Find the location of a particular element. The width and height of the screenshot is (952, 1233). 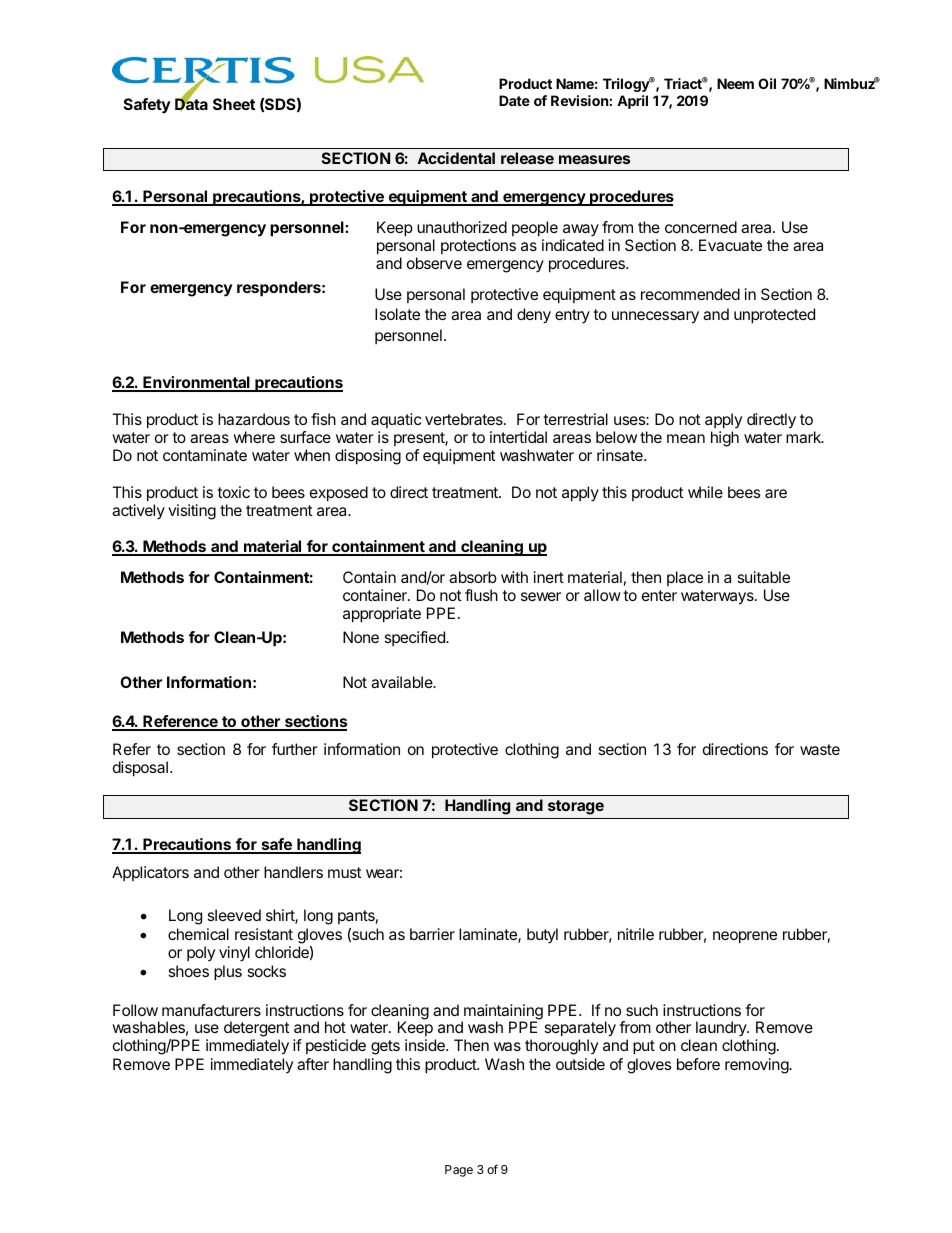

Page is located at coordinates (459, 1171).
